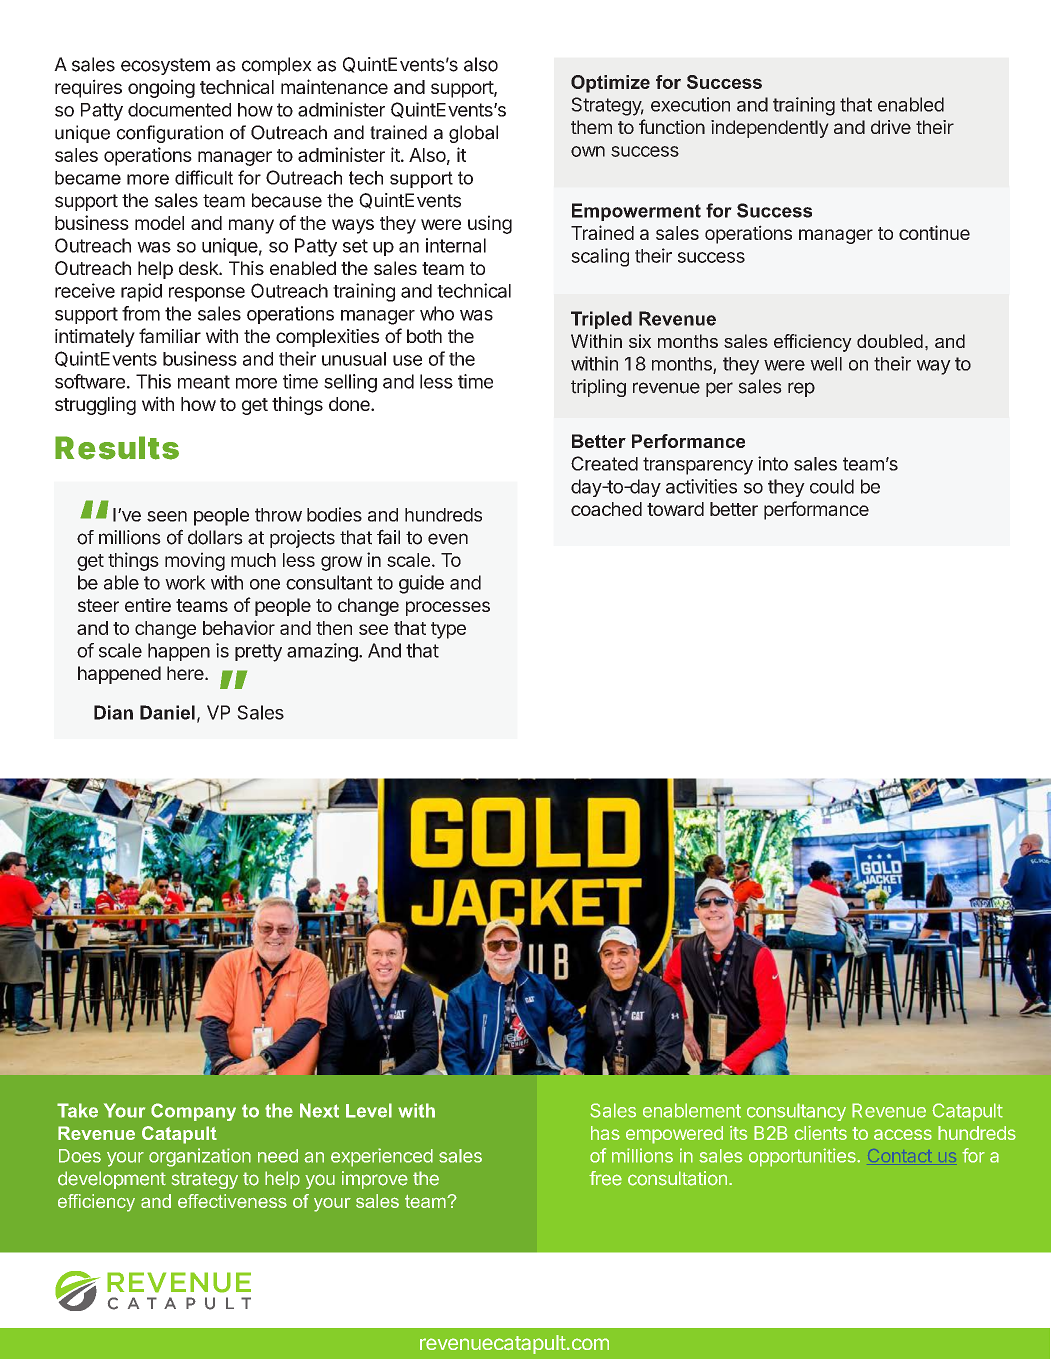 This screenshot has height=1359, width=1051. What do you see at coordinates (832, 486) in the screenshot?
I see `could` at bounding box center [832, 486].
